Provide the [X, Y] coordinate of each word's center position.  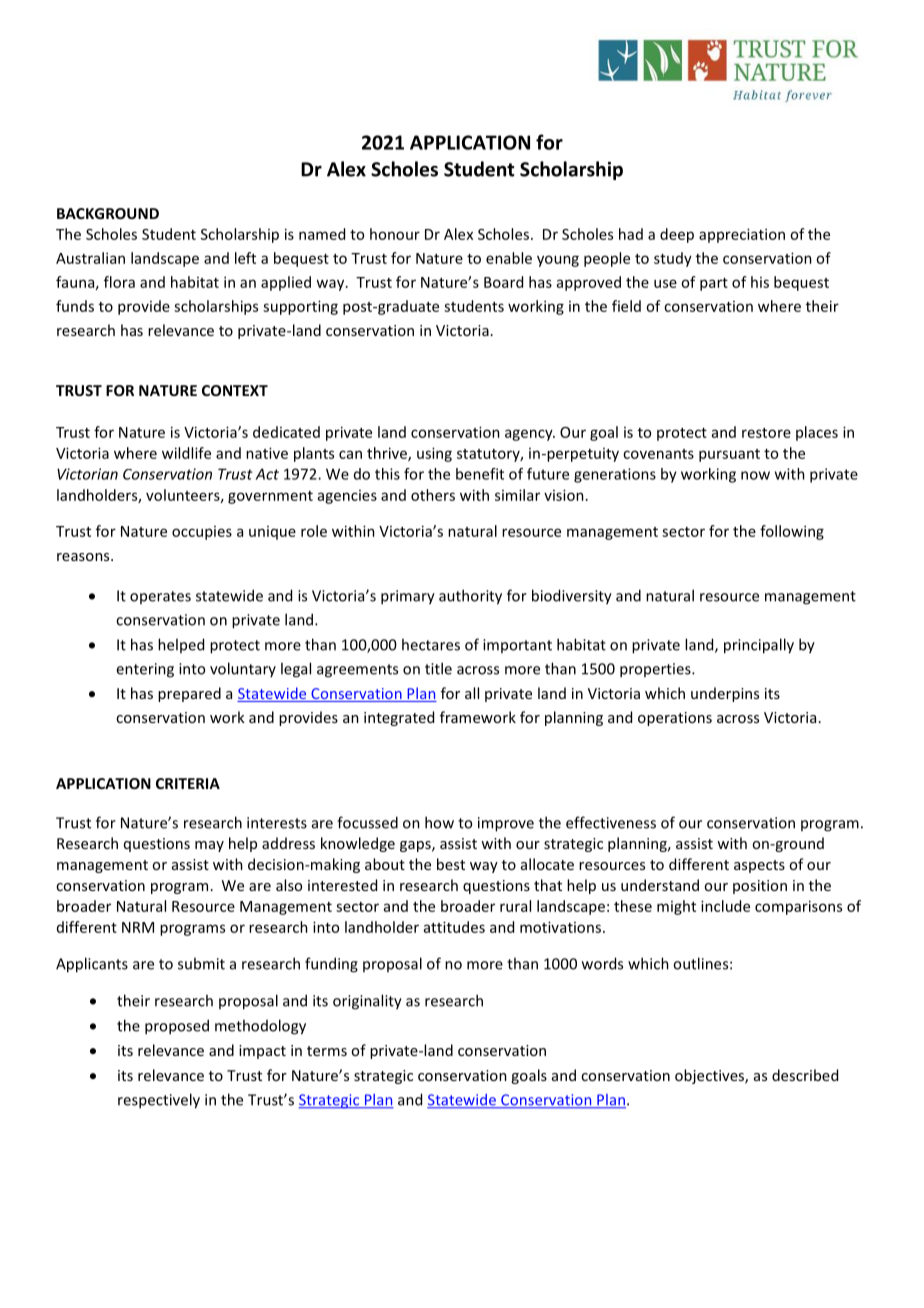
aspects [759, 866]
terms [327, 1051]
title [438, 668]
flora [119, 282]
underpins [725, 694]
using [434, 454]
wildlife [186, 453]
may [209, 846]
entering [145, 670]
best [451, 864]
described [805, 1075]
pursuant [729, 455]
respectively [159, 1101]
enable [509, 258]
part [714, 284]
